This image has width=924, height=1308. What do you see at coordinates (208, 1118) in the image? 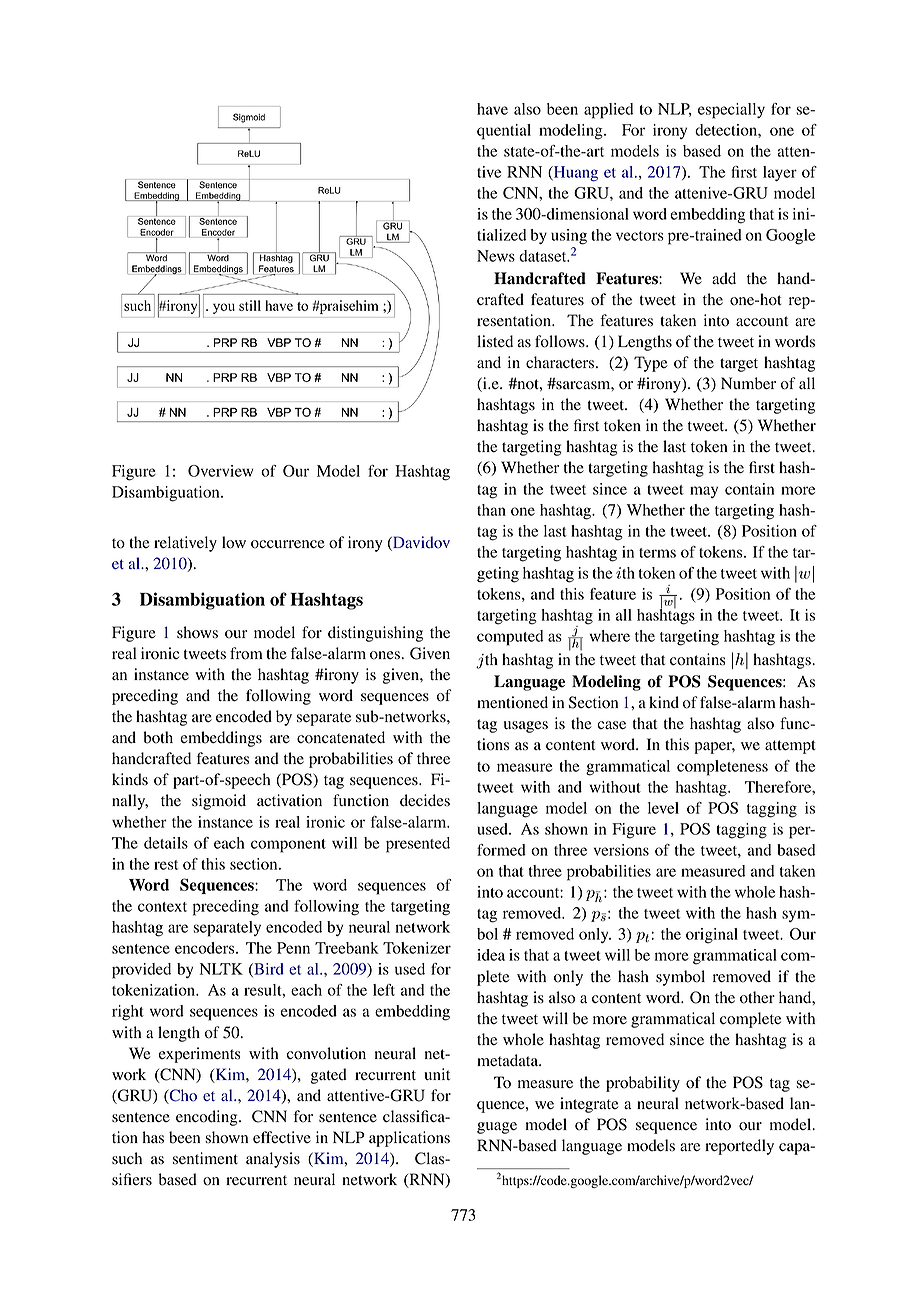
I see `encoding` at bounding box center [208, 1118].
